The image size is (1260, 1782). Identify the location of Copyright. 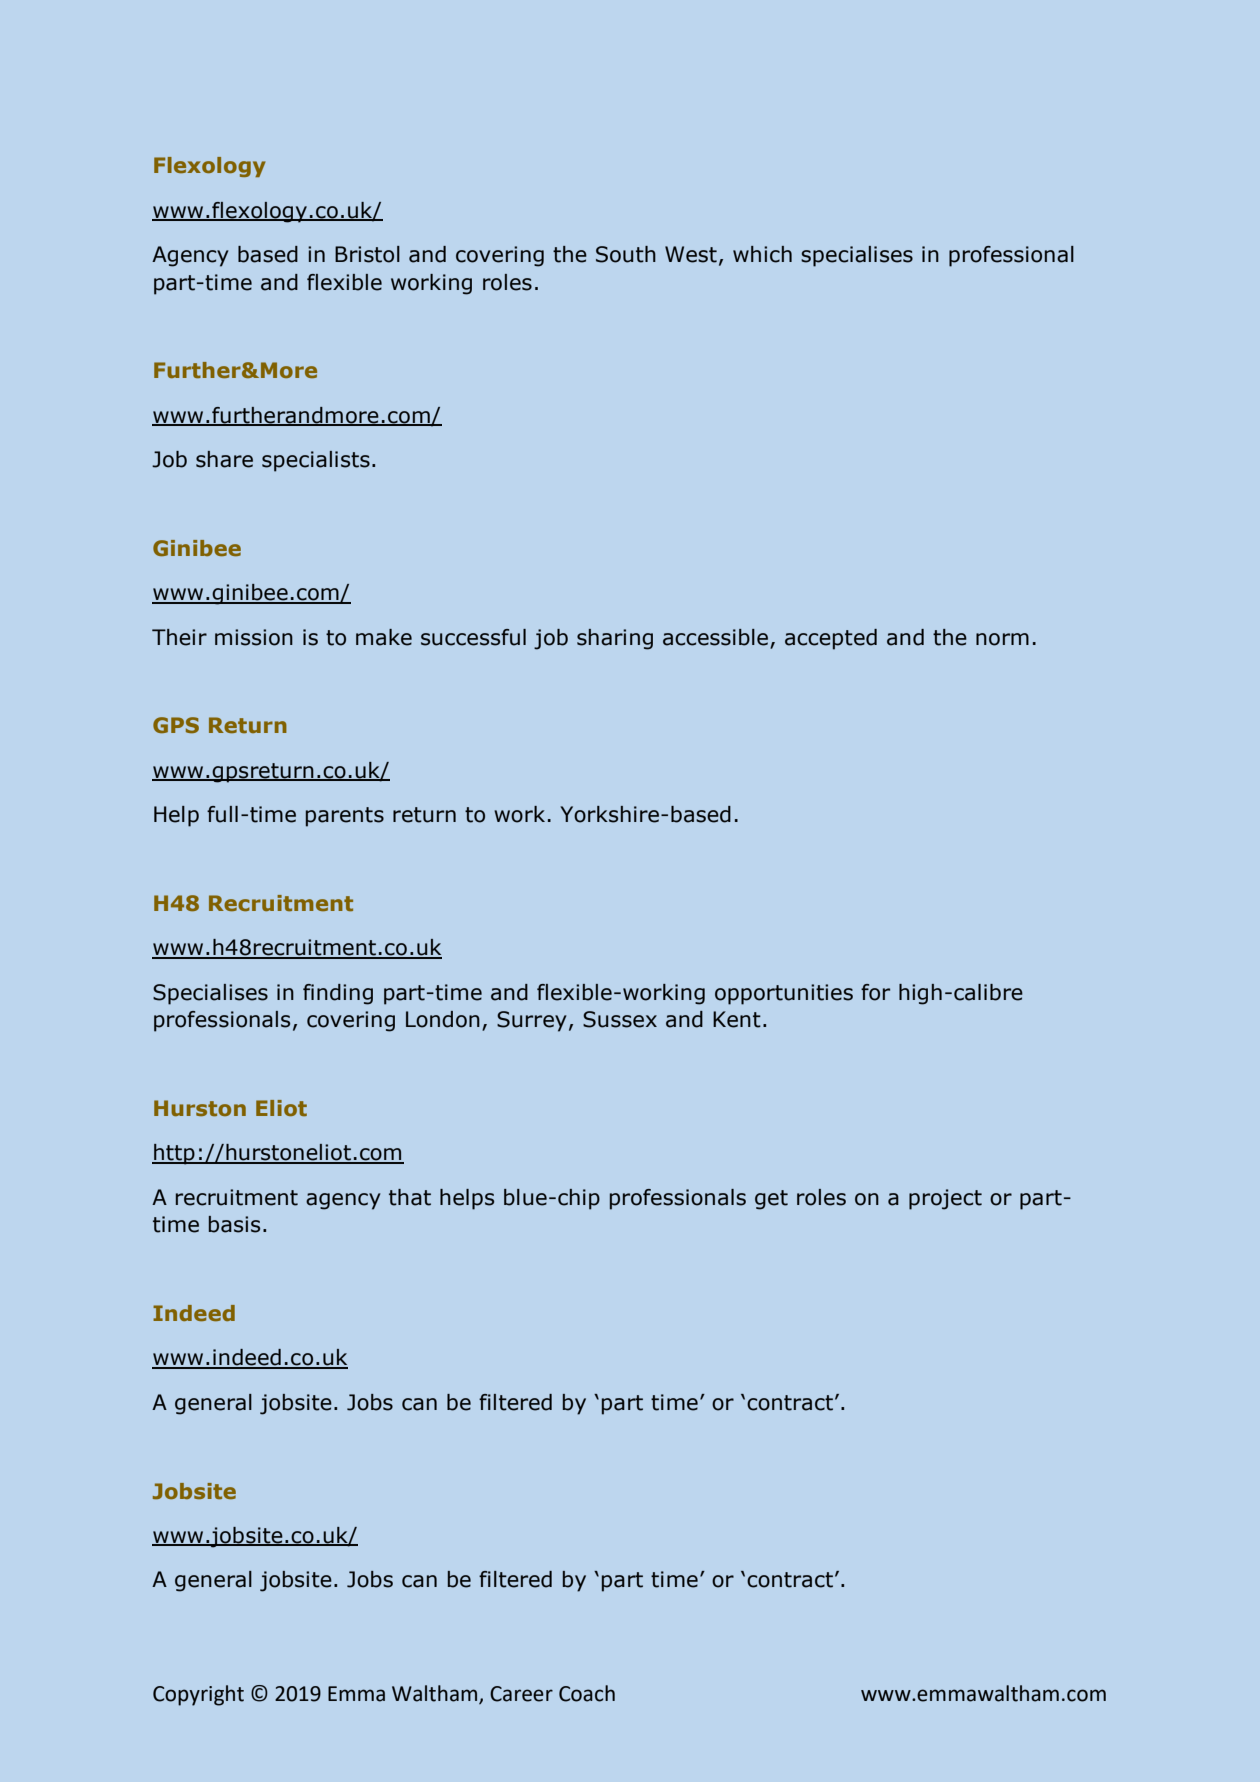
(198, 1695).
